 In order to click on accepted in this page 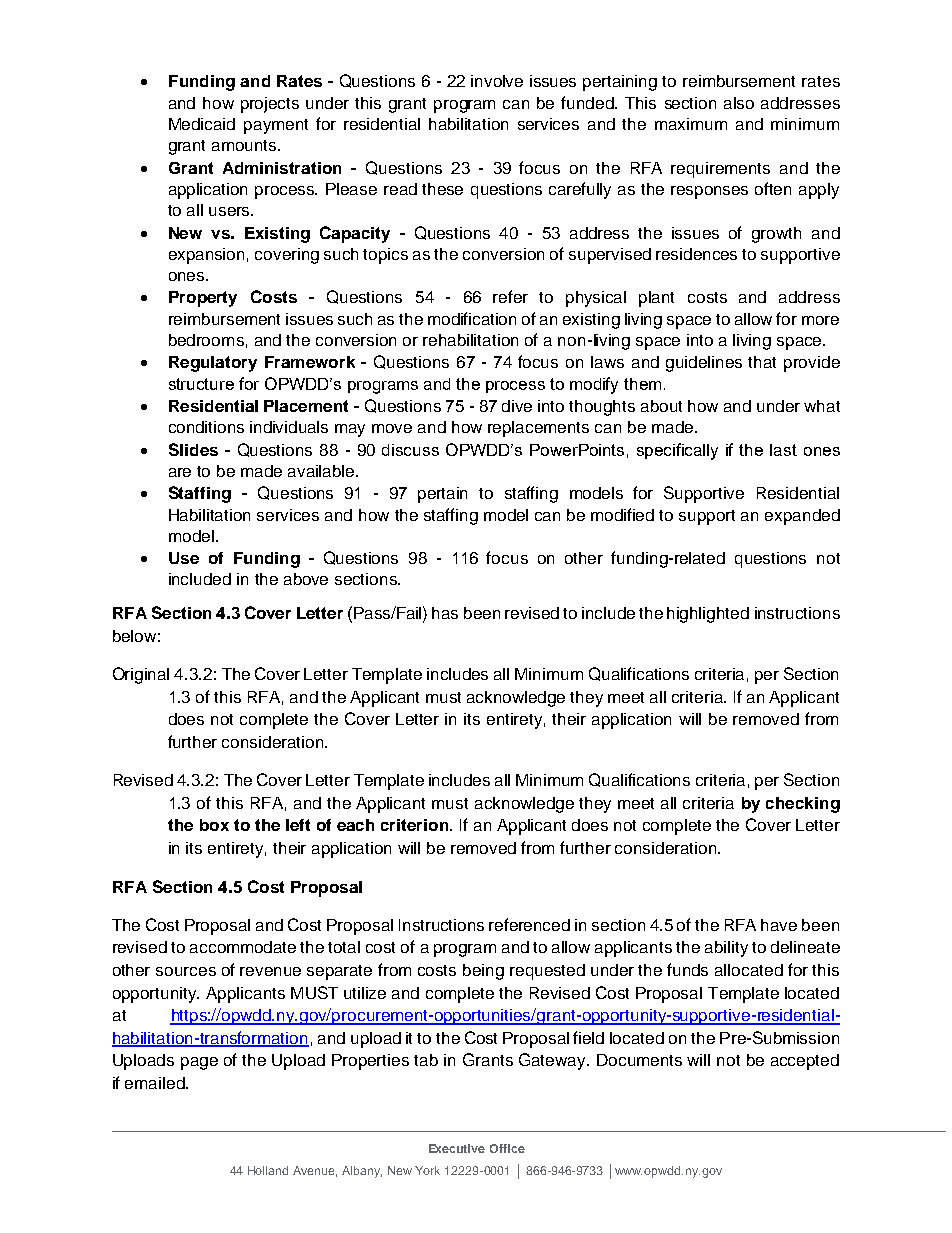, I will do `click(805, 1062)`.
